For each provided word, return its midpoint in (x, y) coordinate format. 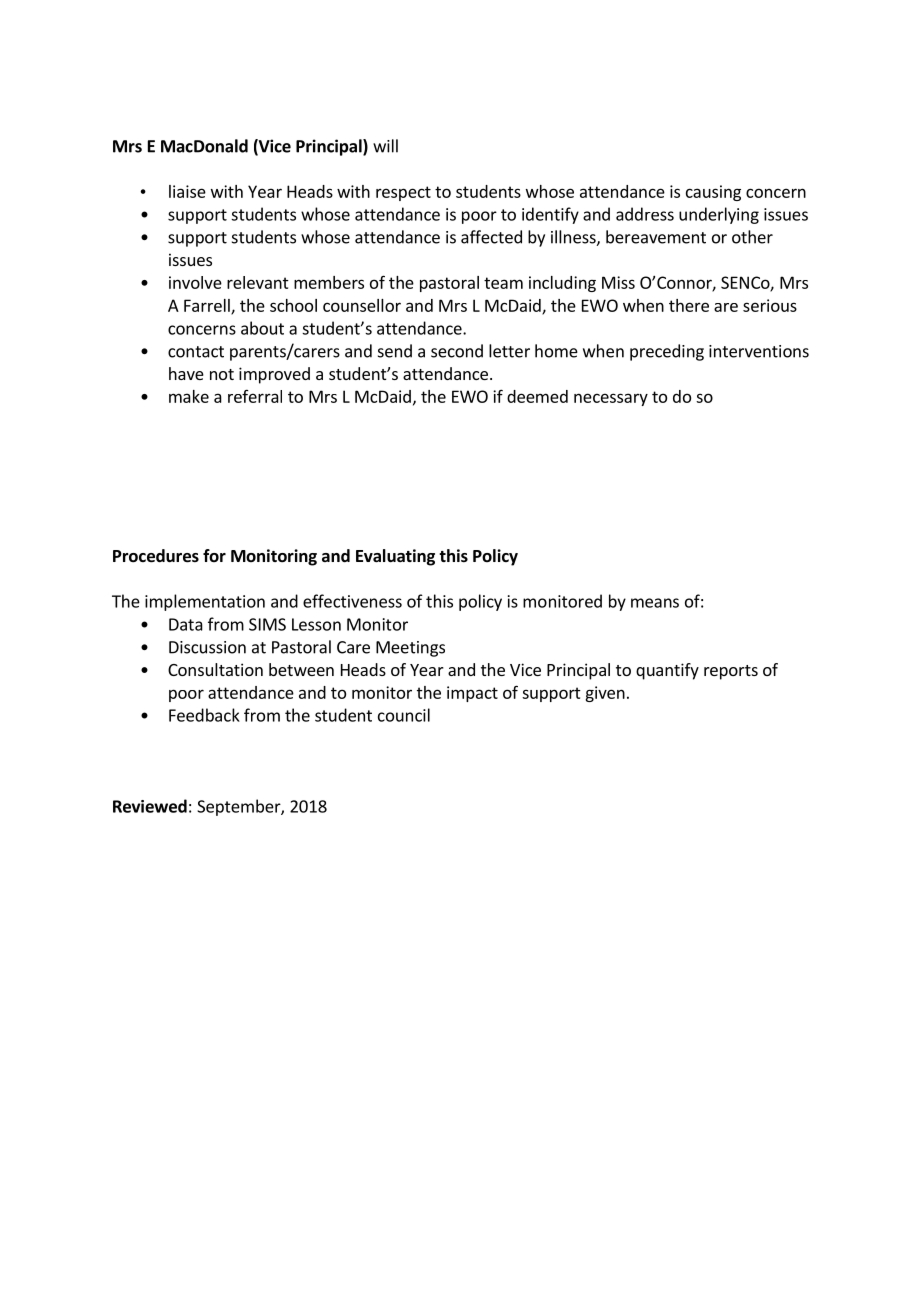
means (655, 603)
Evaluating (395, 557)
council (404, 715)
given (605, 694)
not (222, 374)
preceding (667, 352)
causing (713, 193)
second (457, 351)
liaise (187, 191)
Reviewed (150, 806)
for (214, 555)
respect (403, 193)
